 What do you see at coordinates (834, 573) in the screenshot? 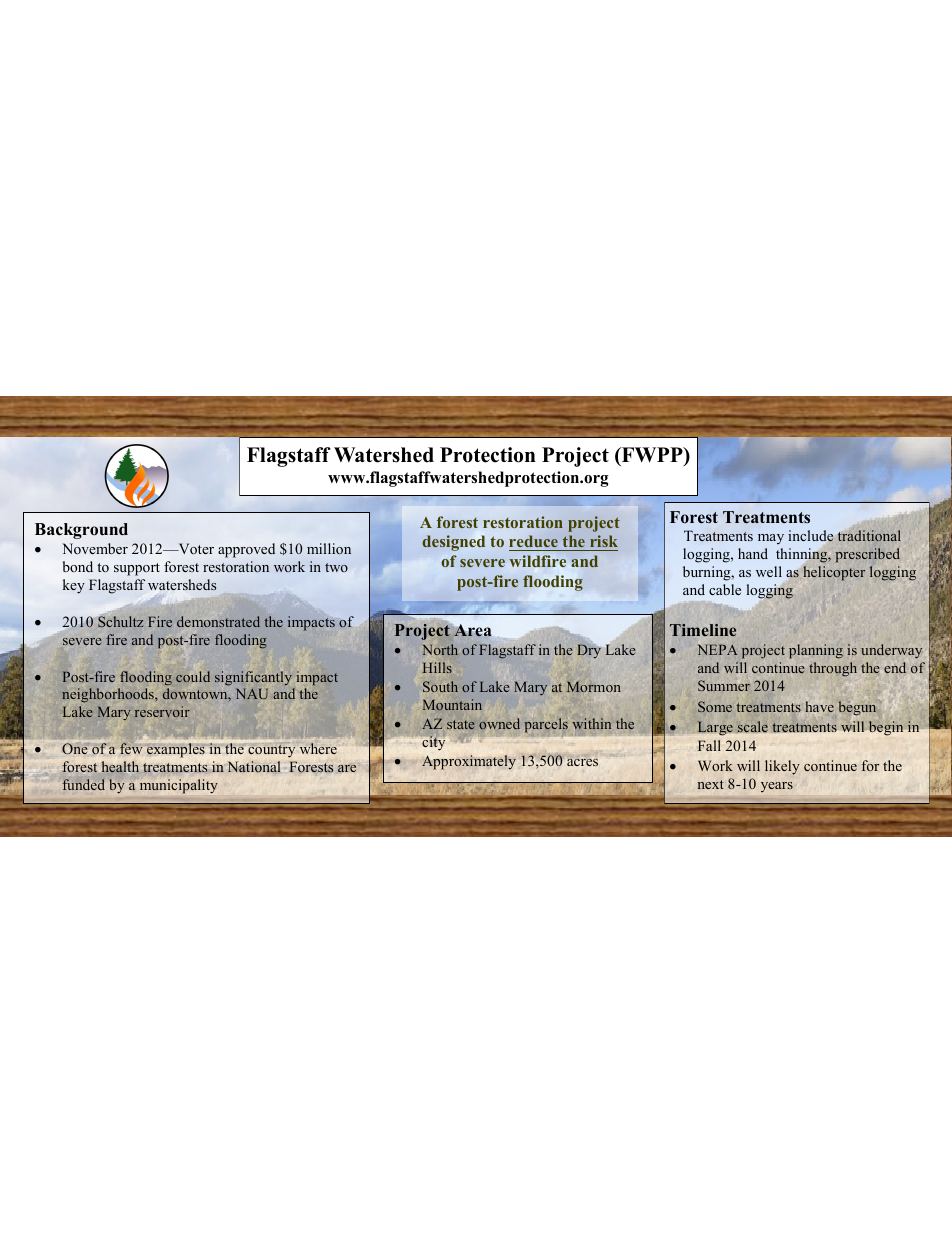
I see `helicopter` at bounding box center [834, 573].
